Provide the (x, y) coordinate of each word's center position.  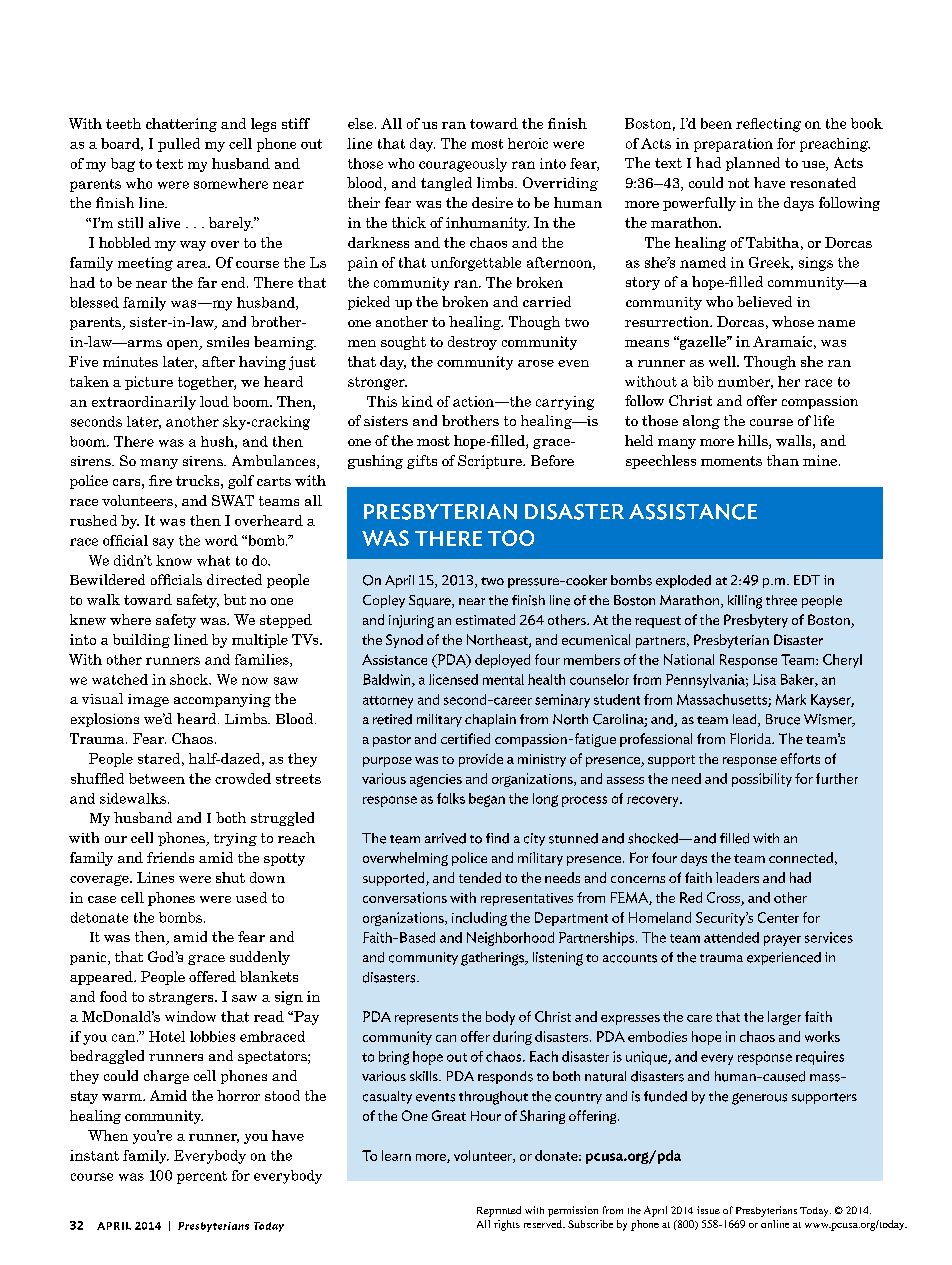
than (783, 460)
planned (753, 164)
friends (170, 857)
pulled (179, 145)
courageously (463, 165)
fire (160, 480)
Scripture (491, 462)
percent (202, 1177)
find (497, 838)
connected (801, 857)
